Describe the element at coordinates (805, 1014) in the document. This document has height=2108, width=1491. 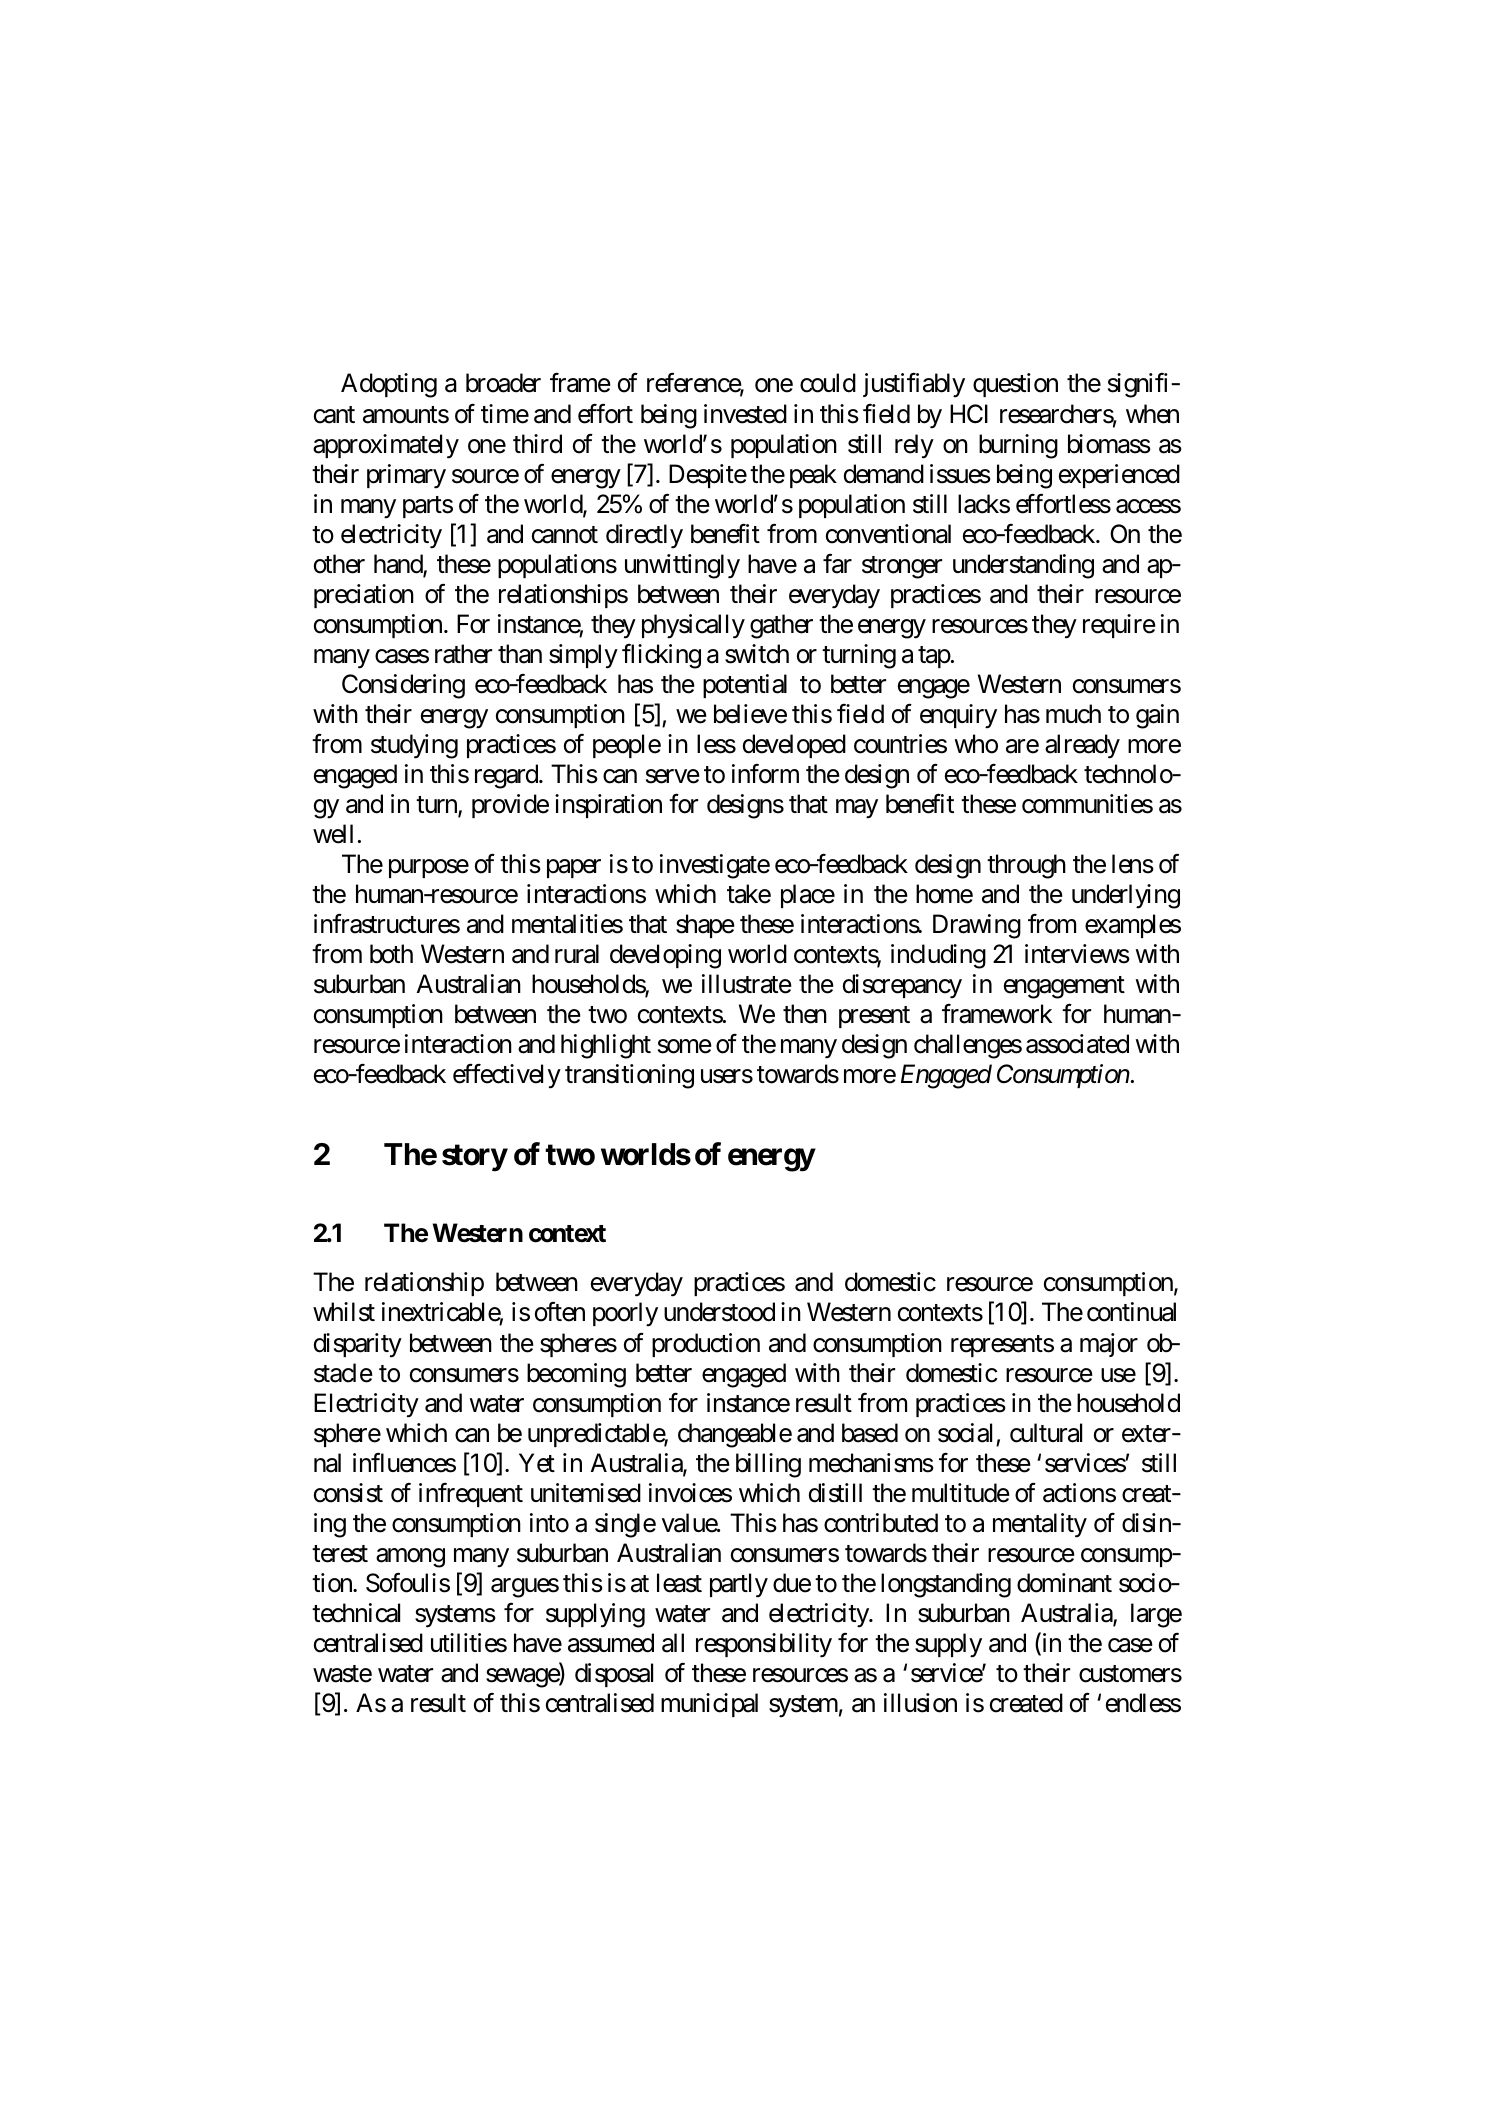
I see `then` at that location.
